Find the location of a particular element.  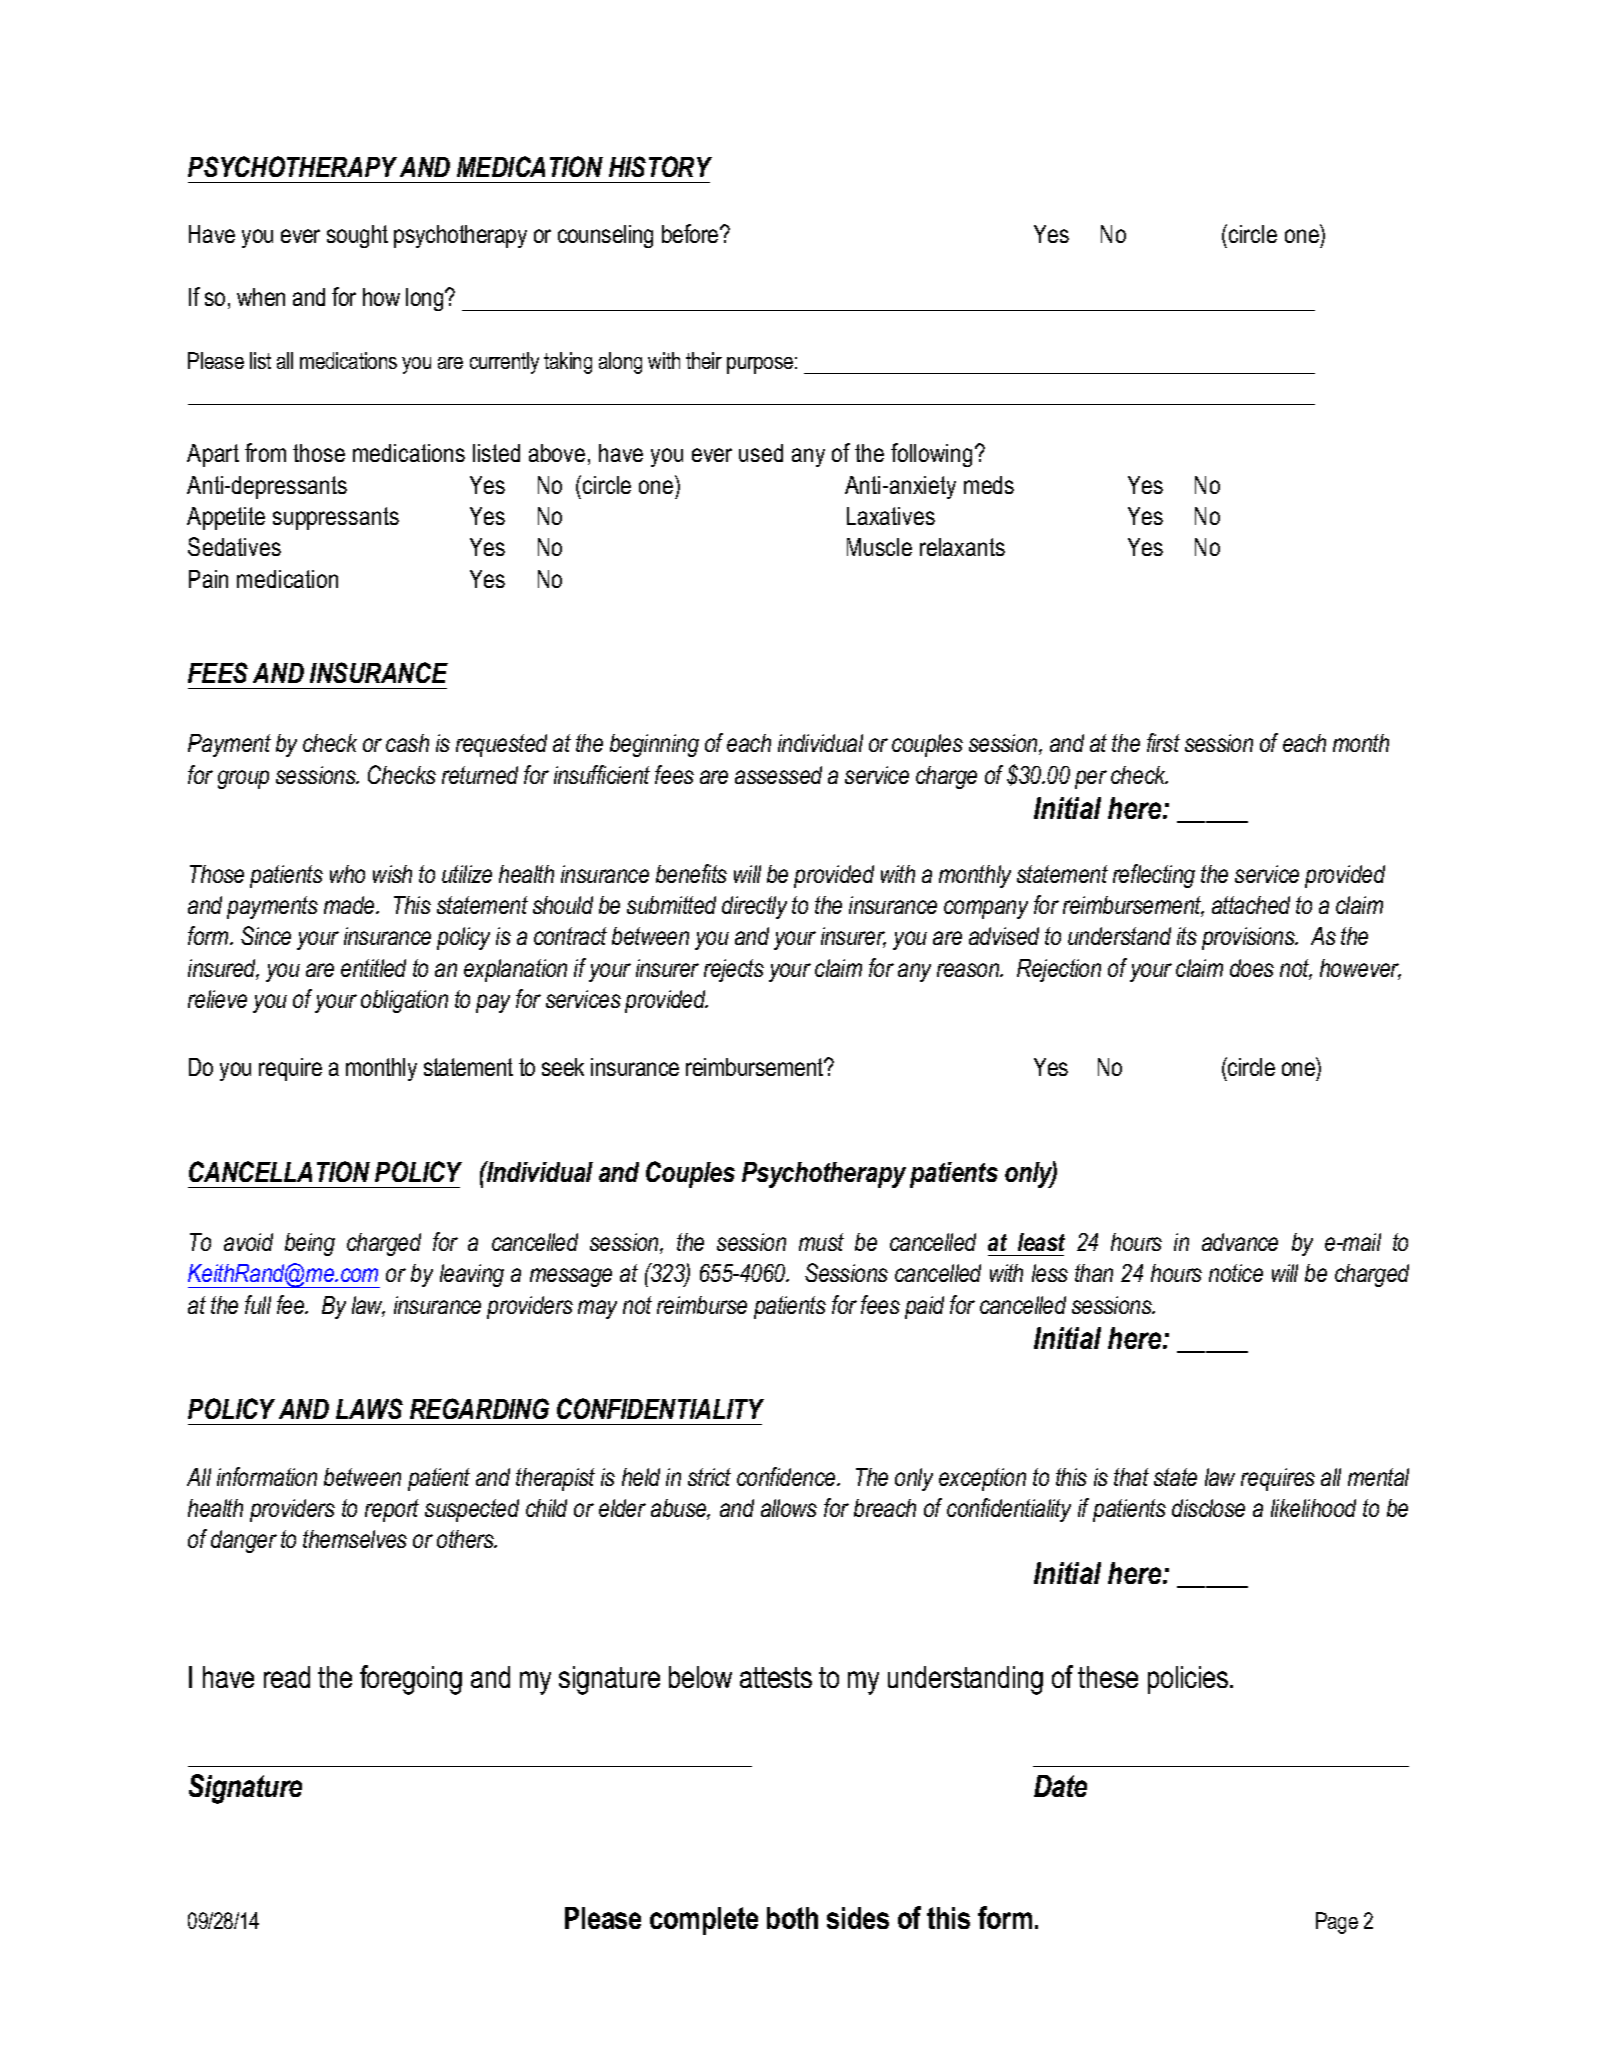

rejects is located at coordinates (734, 970).
